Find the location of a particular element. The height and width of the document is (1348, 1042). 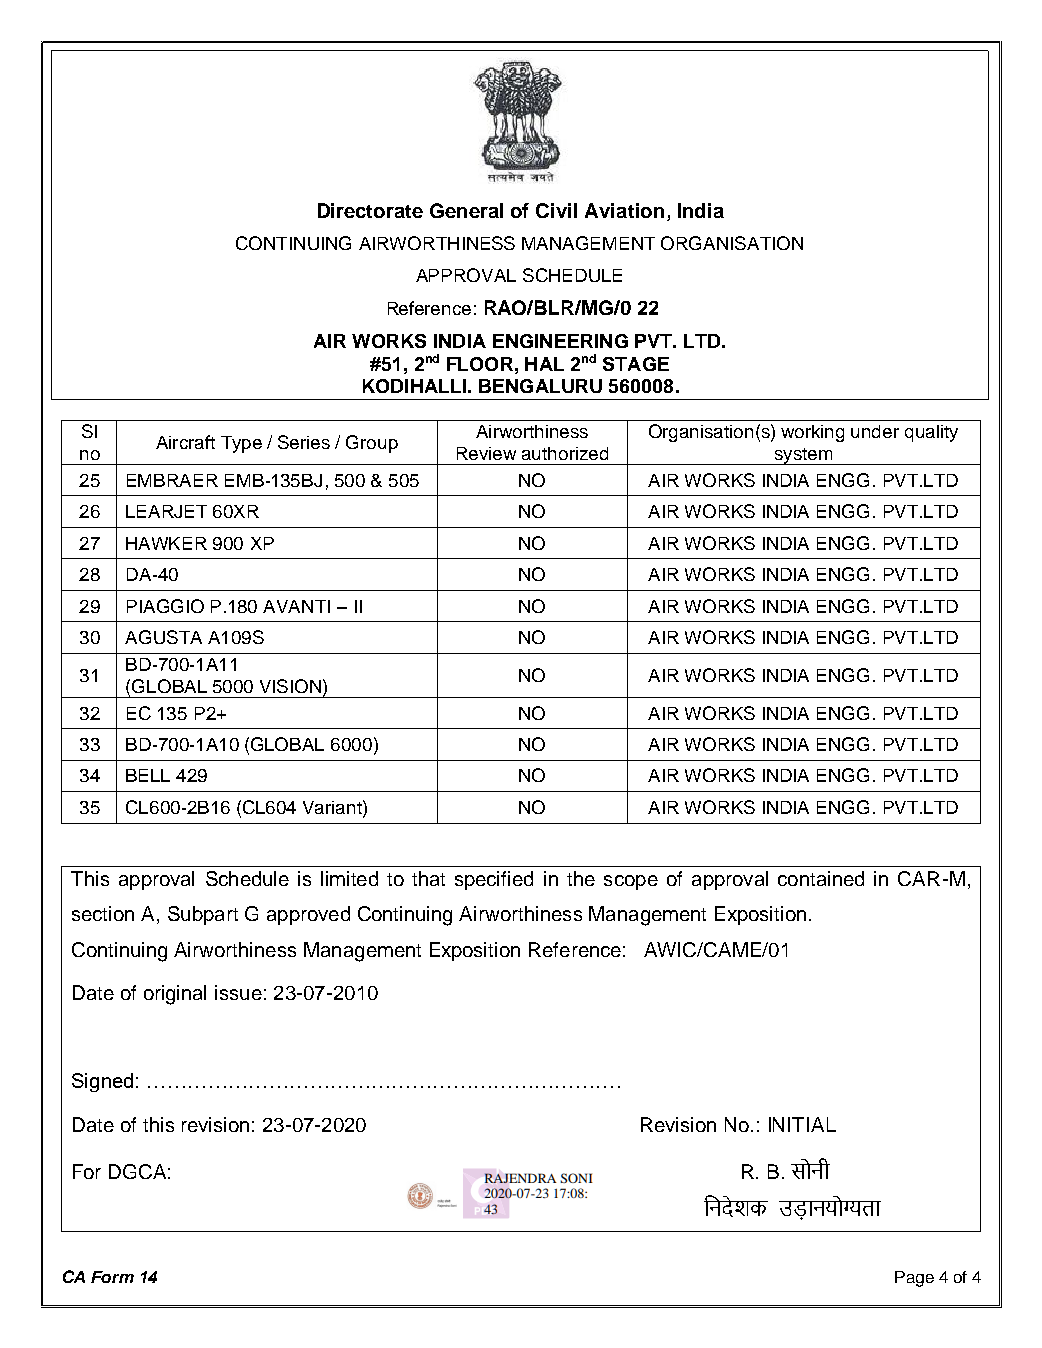

Civil is located at coordinates (556, 210).
